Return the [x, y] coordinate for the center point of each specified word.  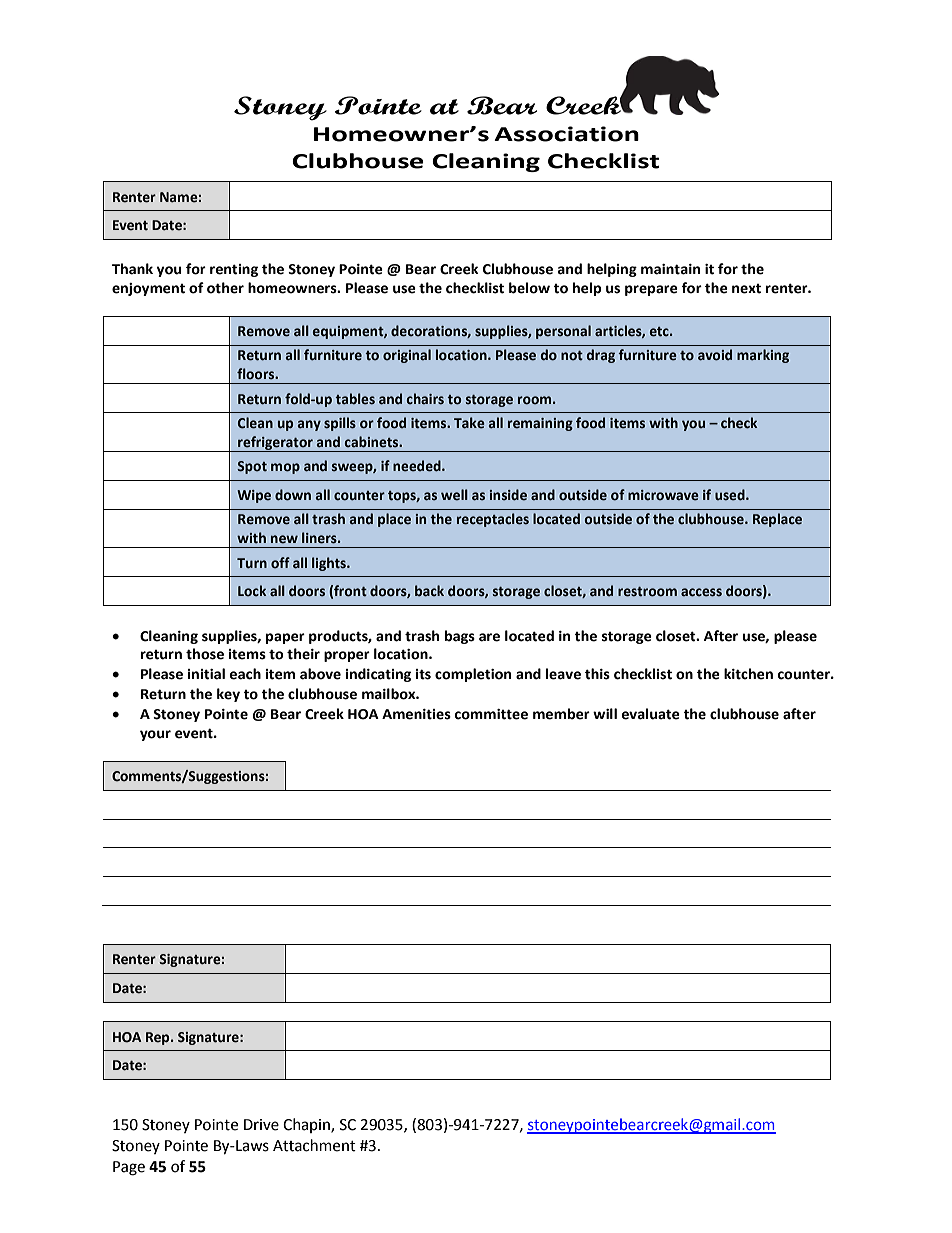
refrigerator [275, 444]
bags [460, 637]
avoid [715, 355]
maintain [671, 269]
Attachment [314, 1145]
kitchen [748, 674]
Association [566, 134]
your [155, 735]
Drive [261, 1125]
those [205, 654]
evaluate [650, 714]
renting [234, 270]
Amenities [416, 714]
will [605, 713]
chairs [425, 399]
